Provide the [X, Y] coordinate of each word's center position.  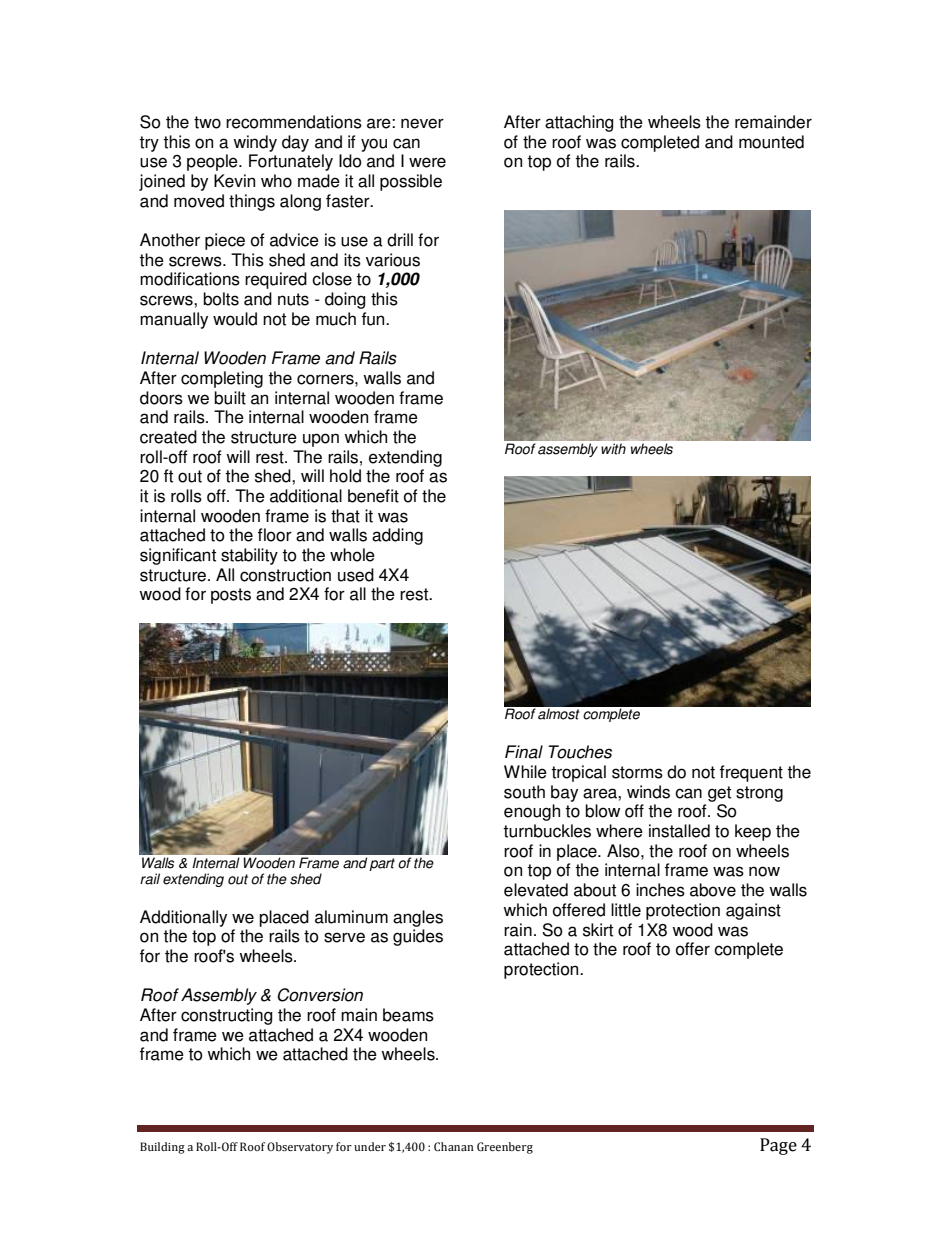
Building [162, 1148]
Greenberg [505, 1148]
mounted [771, 142]
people [213, 162]
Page [778, 1146]
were [427, 162]
